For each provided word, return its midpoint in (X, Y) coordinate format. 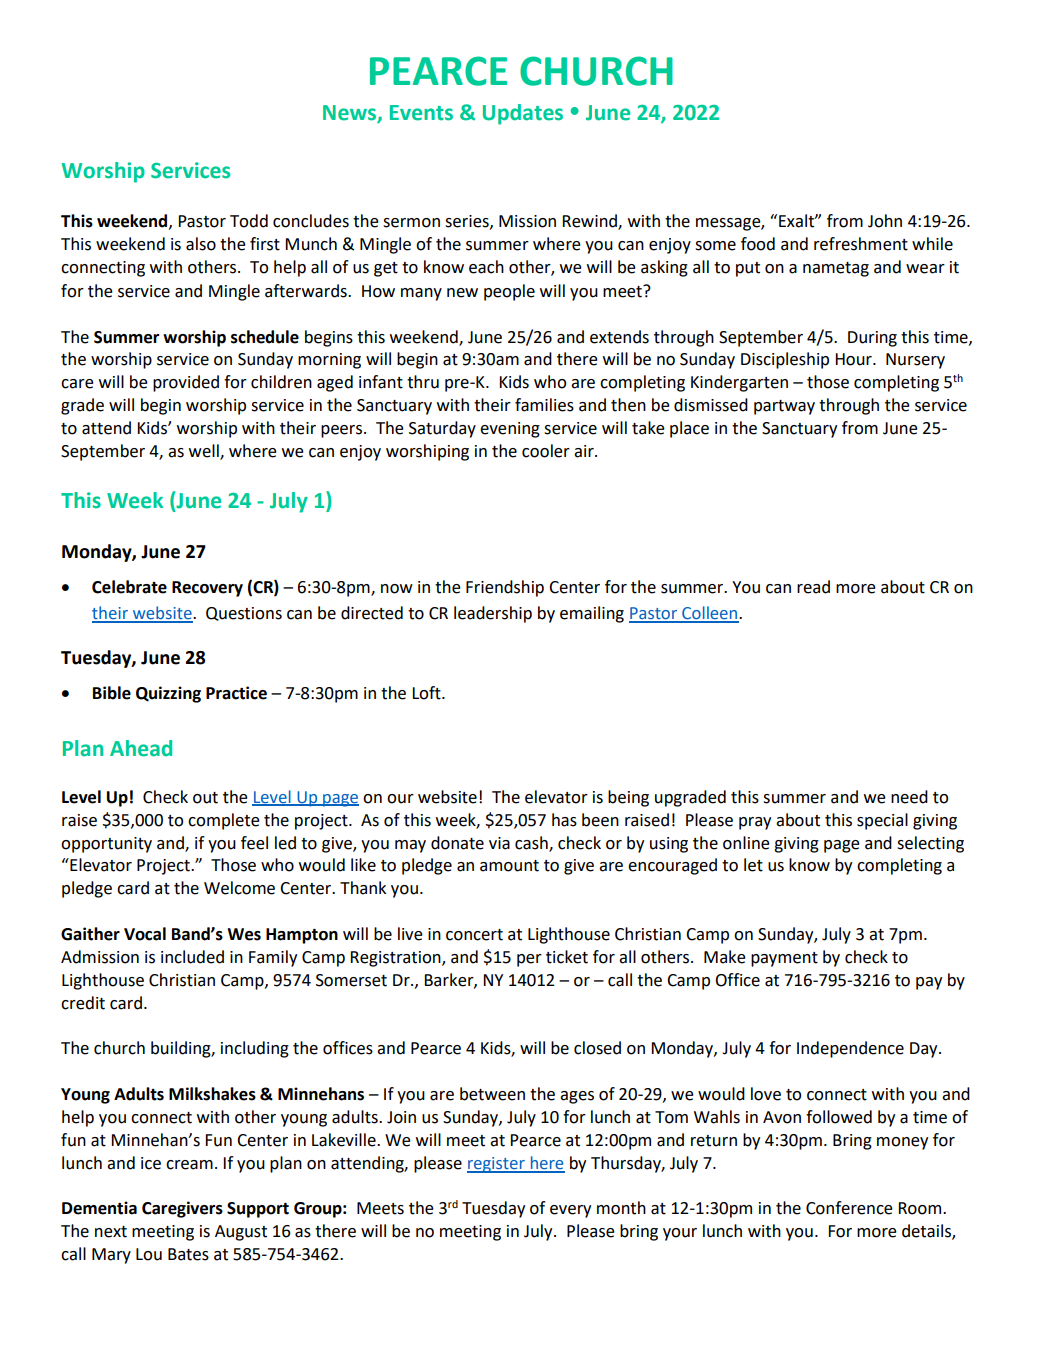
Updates (523, 114)
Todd (249, 221)
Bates (188, 1254)
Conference (849, 1208)
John (885, 221)
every (570, 1211)
